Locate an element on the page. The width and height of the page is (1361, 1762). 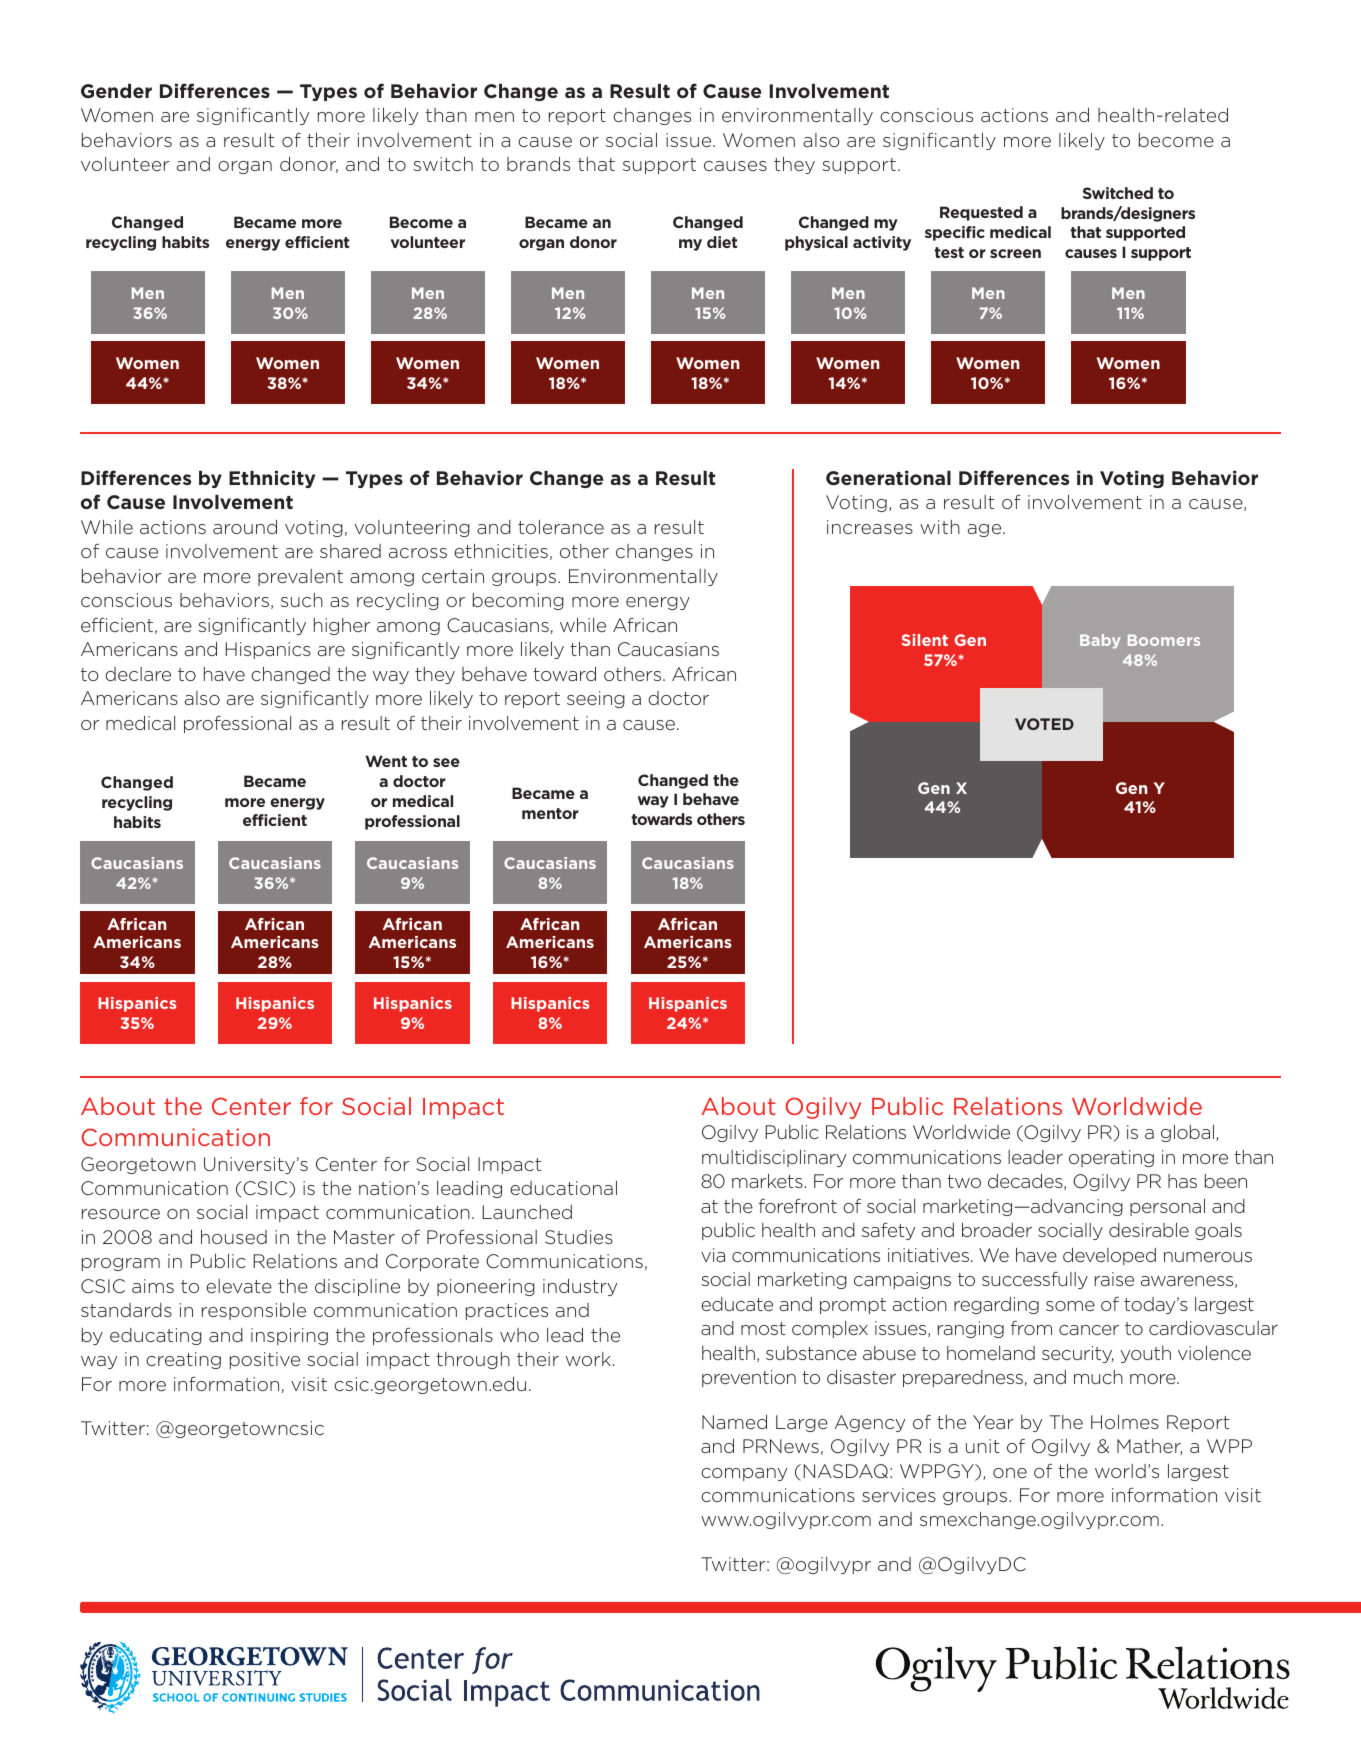
housed is located at coordinates (234, 1237).
